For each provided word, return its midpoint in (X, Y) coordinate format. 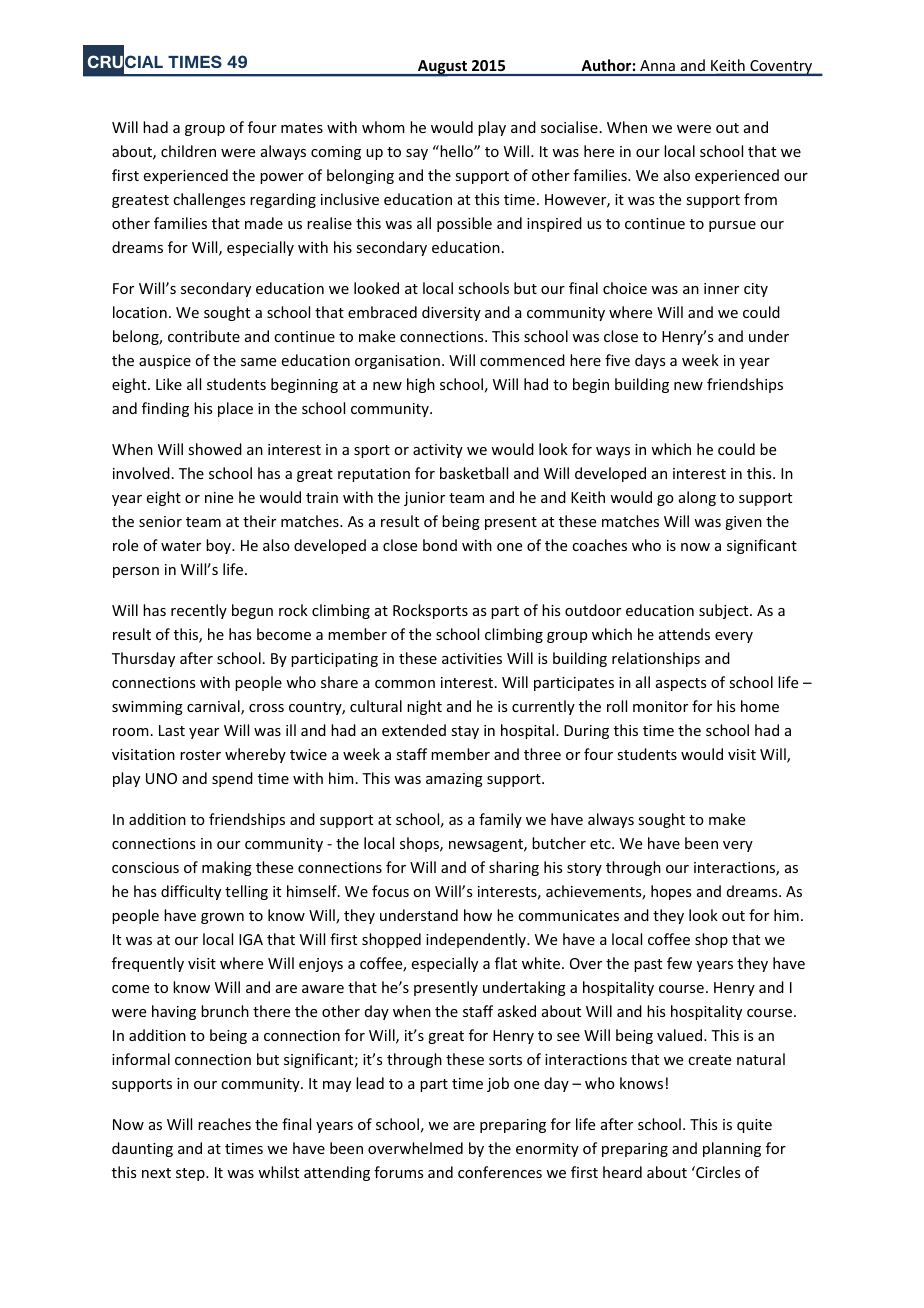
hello (456, 151)
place (235, 409)
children (188, 151)
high (421, 385)
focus (390, 891)
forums (398, 1172)
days (650, 361)
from (760, 199)
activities (472, 658)
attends (684, 634)
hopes (671, 892)
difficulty (191, 892)
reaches (224, 1124)
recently (199, 611)
